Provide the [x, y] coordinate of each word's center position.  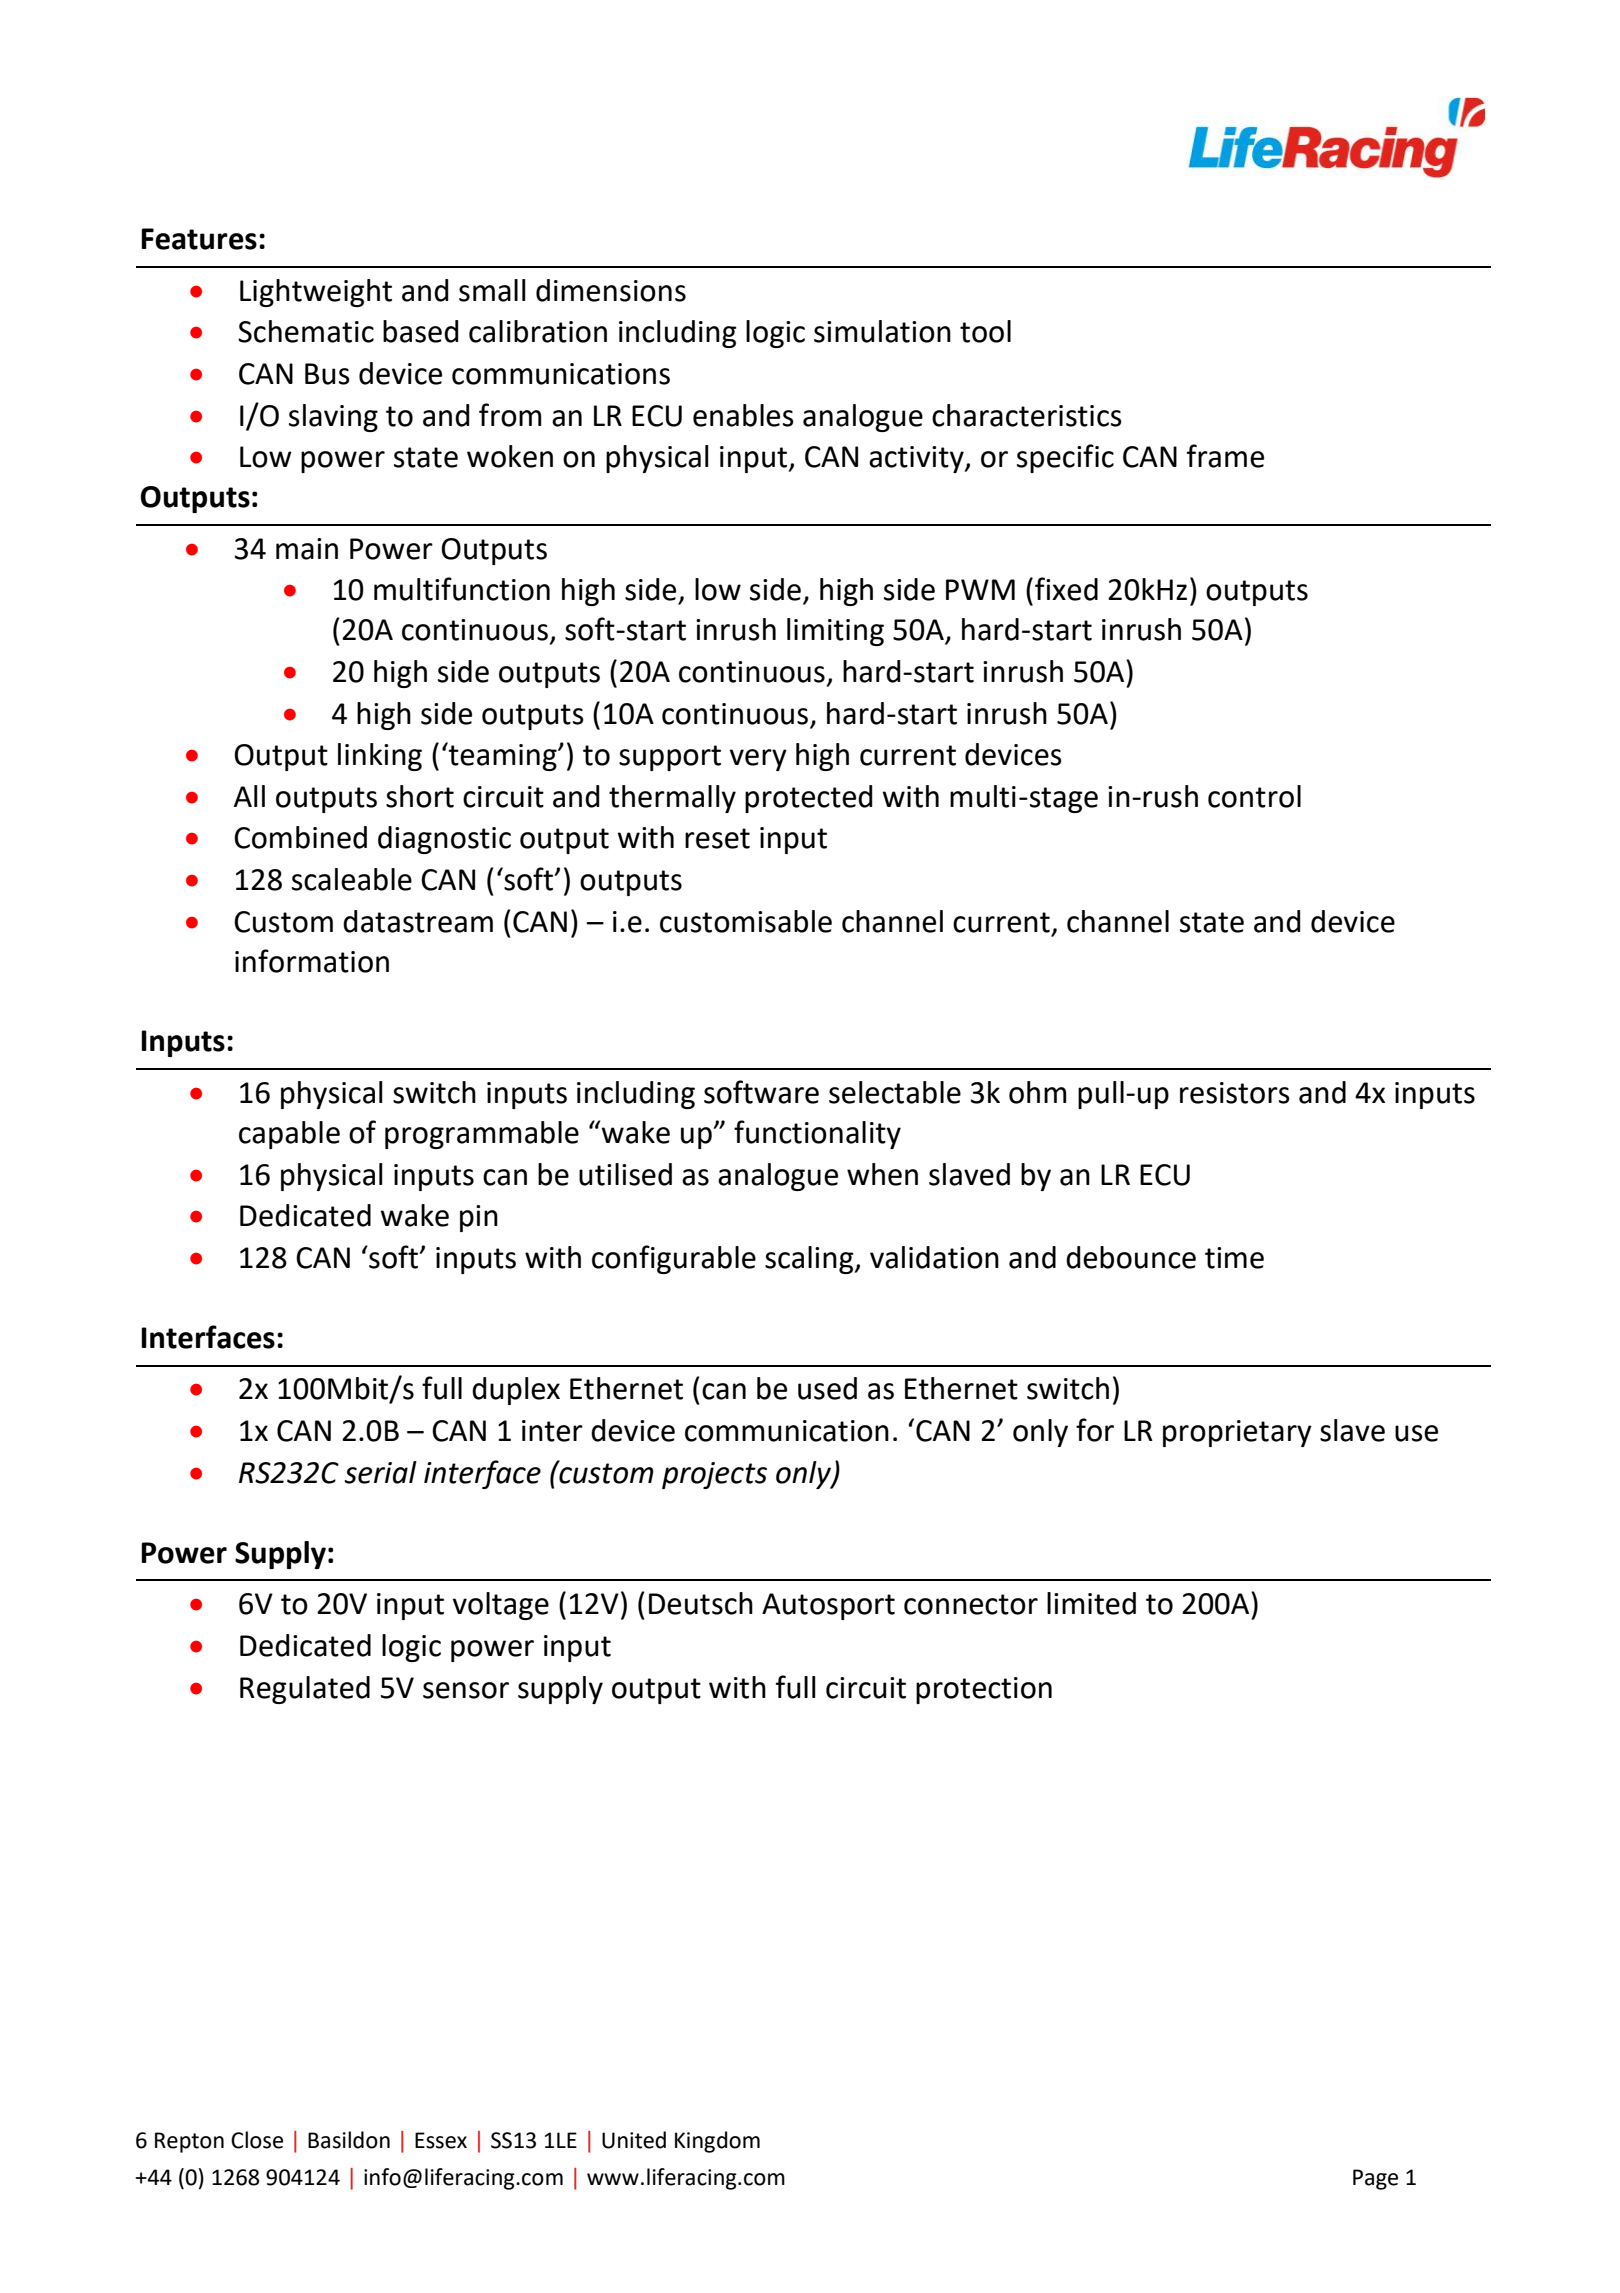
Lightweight [316, 293]
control [1254, 796]
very [758, 760]
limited [1091, 1603]
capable [289, 1135]
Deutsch [701, 1603]
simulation [882, 331]
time [1234, 1258]
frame [1225, 456]
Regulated [305, 1690]
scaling [810, 1260]
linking [380, 757]
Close [257, 2140]
